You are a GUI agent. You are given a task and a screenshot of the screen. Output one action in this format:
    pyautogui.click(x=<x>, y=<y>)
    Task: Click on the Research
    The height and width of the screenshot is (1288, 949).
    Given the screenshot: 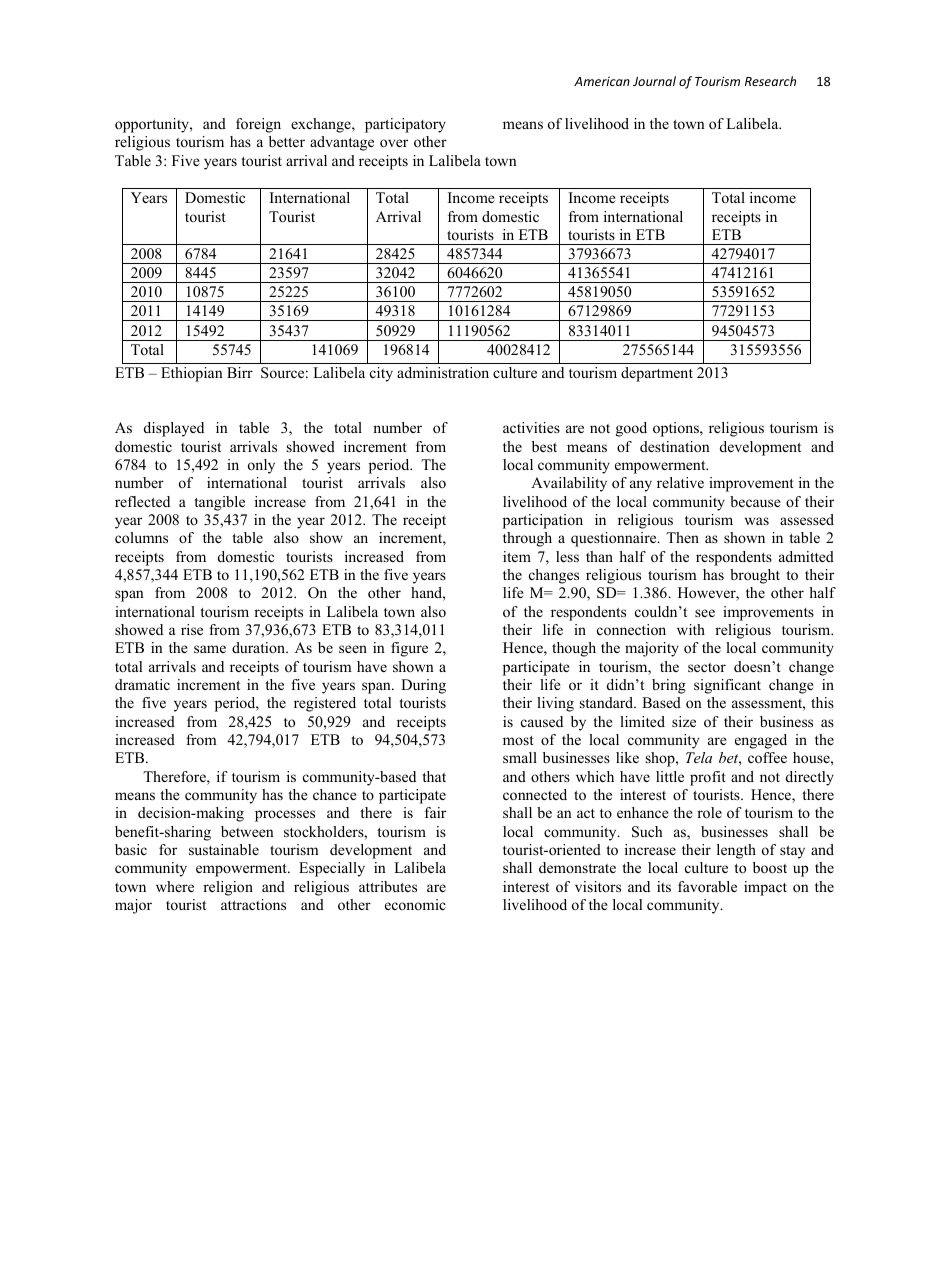 What is the action you would take?
    pyautogui.click(x=770, y=81)
